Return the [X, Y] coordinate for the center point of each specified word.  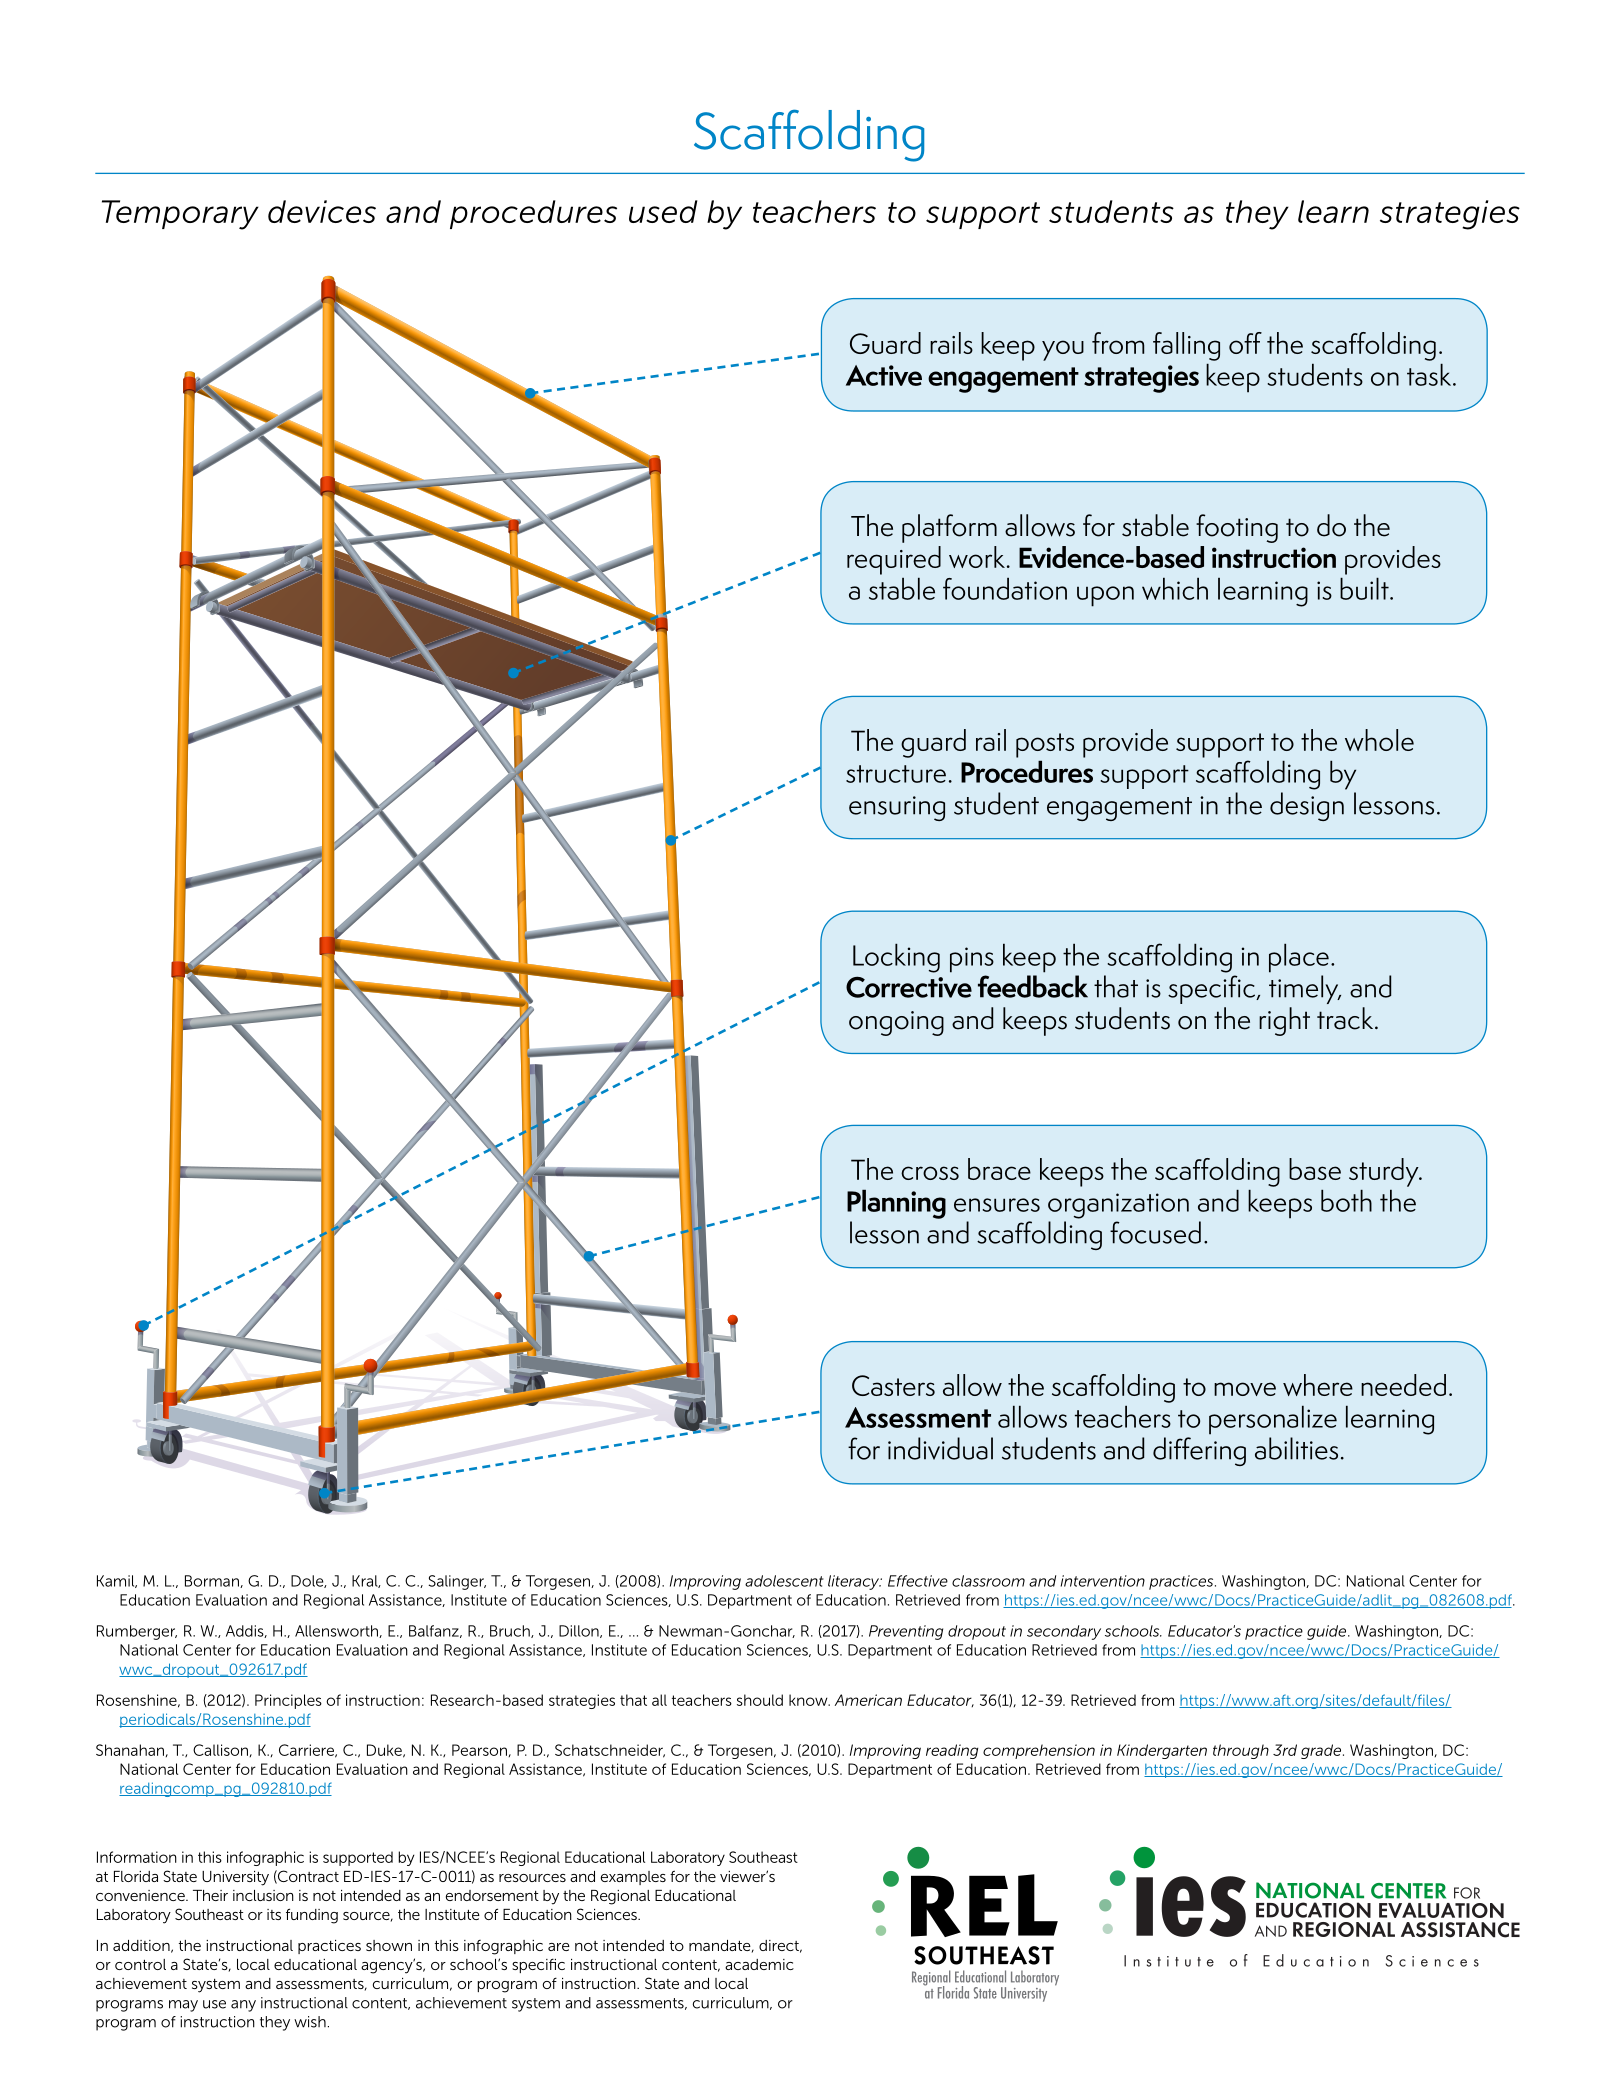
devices [322, 211]
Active [884, 375]
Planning [896, 1204]
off [1245, 343]
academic [759, 1964]
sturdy [1385, 1172]
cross [930, 1173]
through [1241, 1751]
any [243, 2006]
